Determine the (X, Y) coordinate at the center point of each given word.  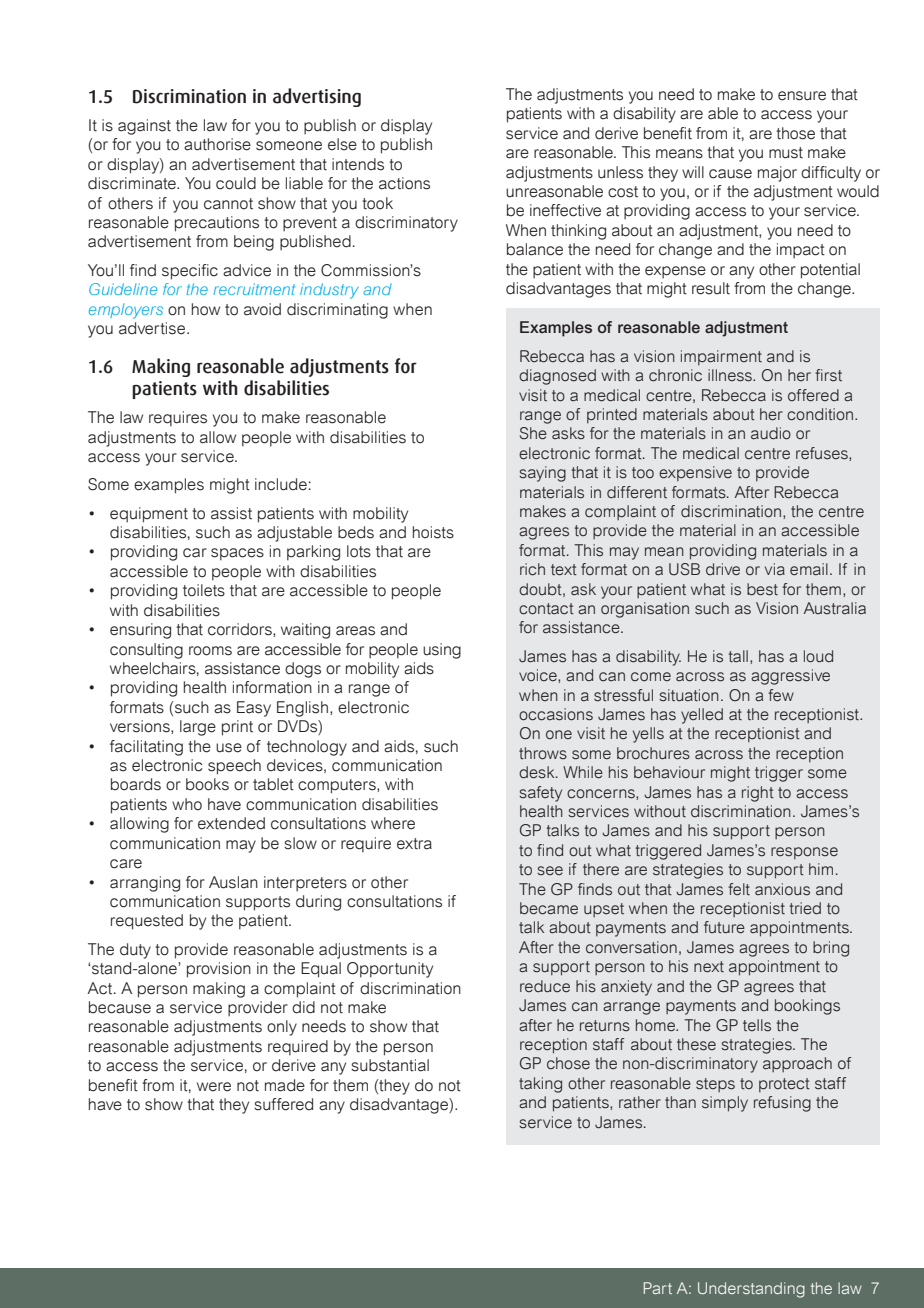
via (775, 569)
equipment (149, 515)
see (550, 871)
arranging (145, 884)
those (795, 133)
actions (404, 183)
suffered (283, 1104)
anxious (782, 889)
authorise (217, 144)
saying (542, 474)
